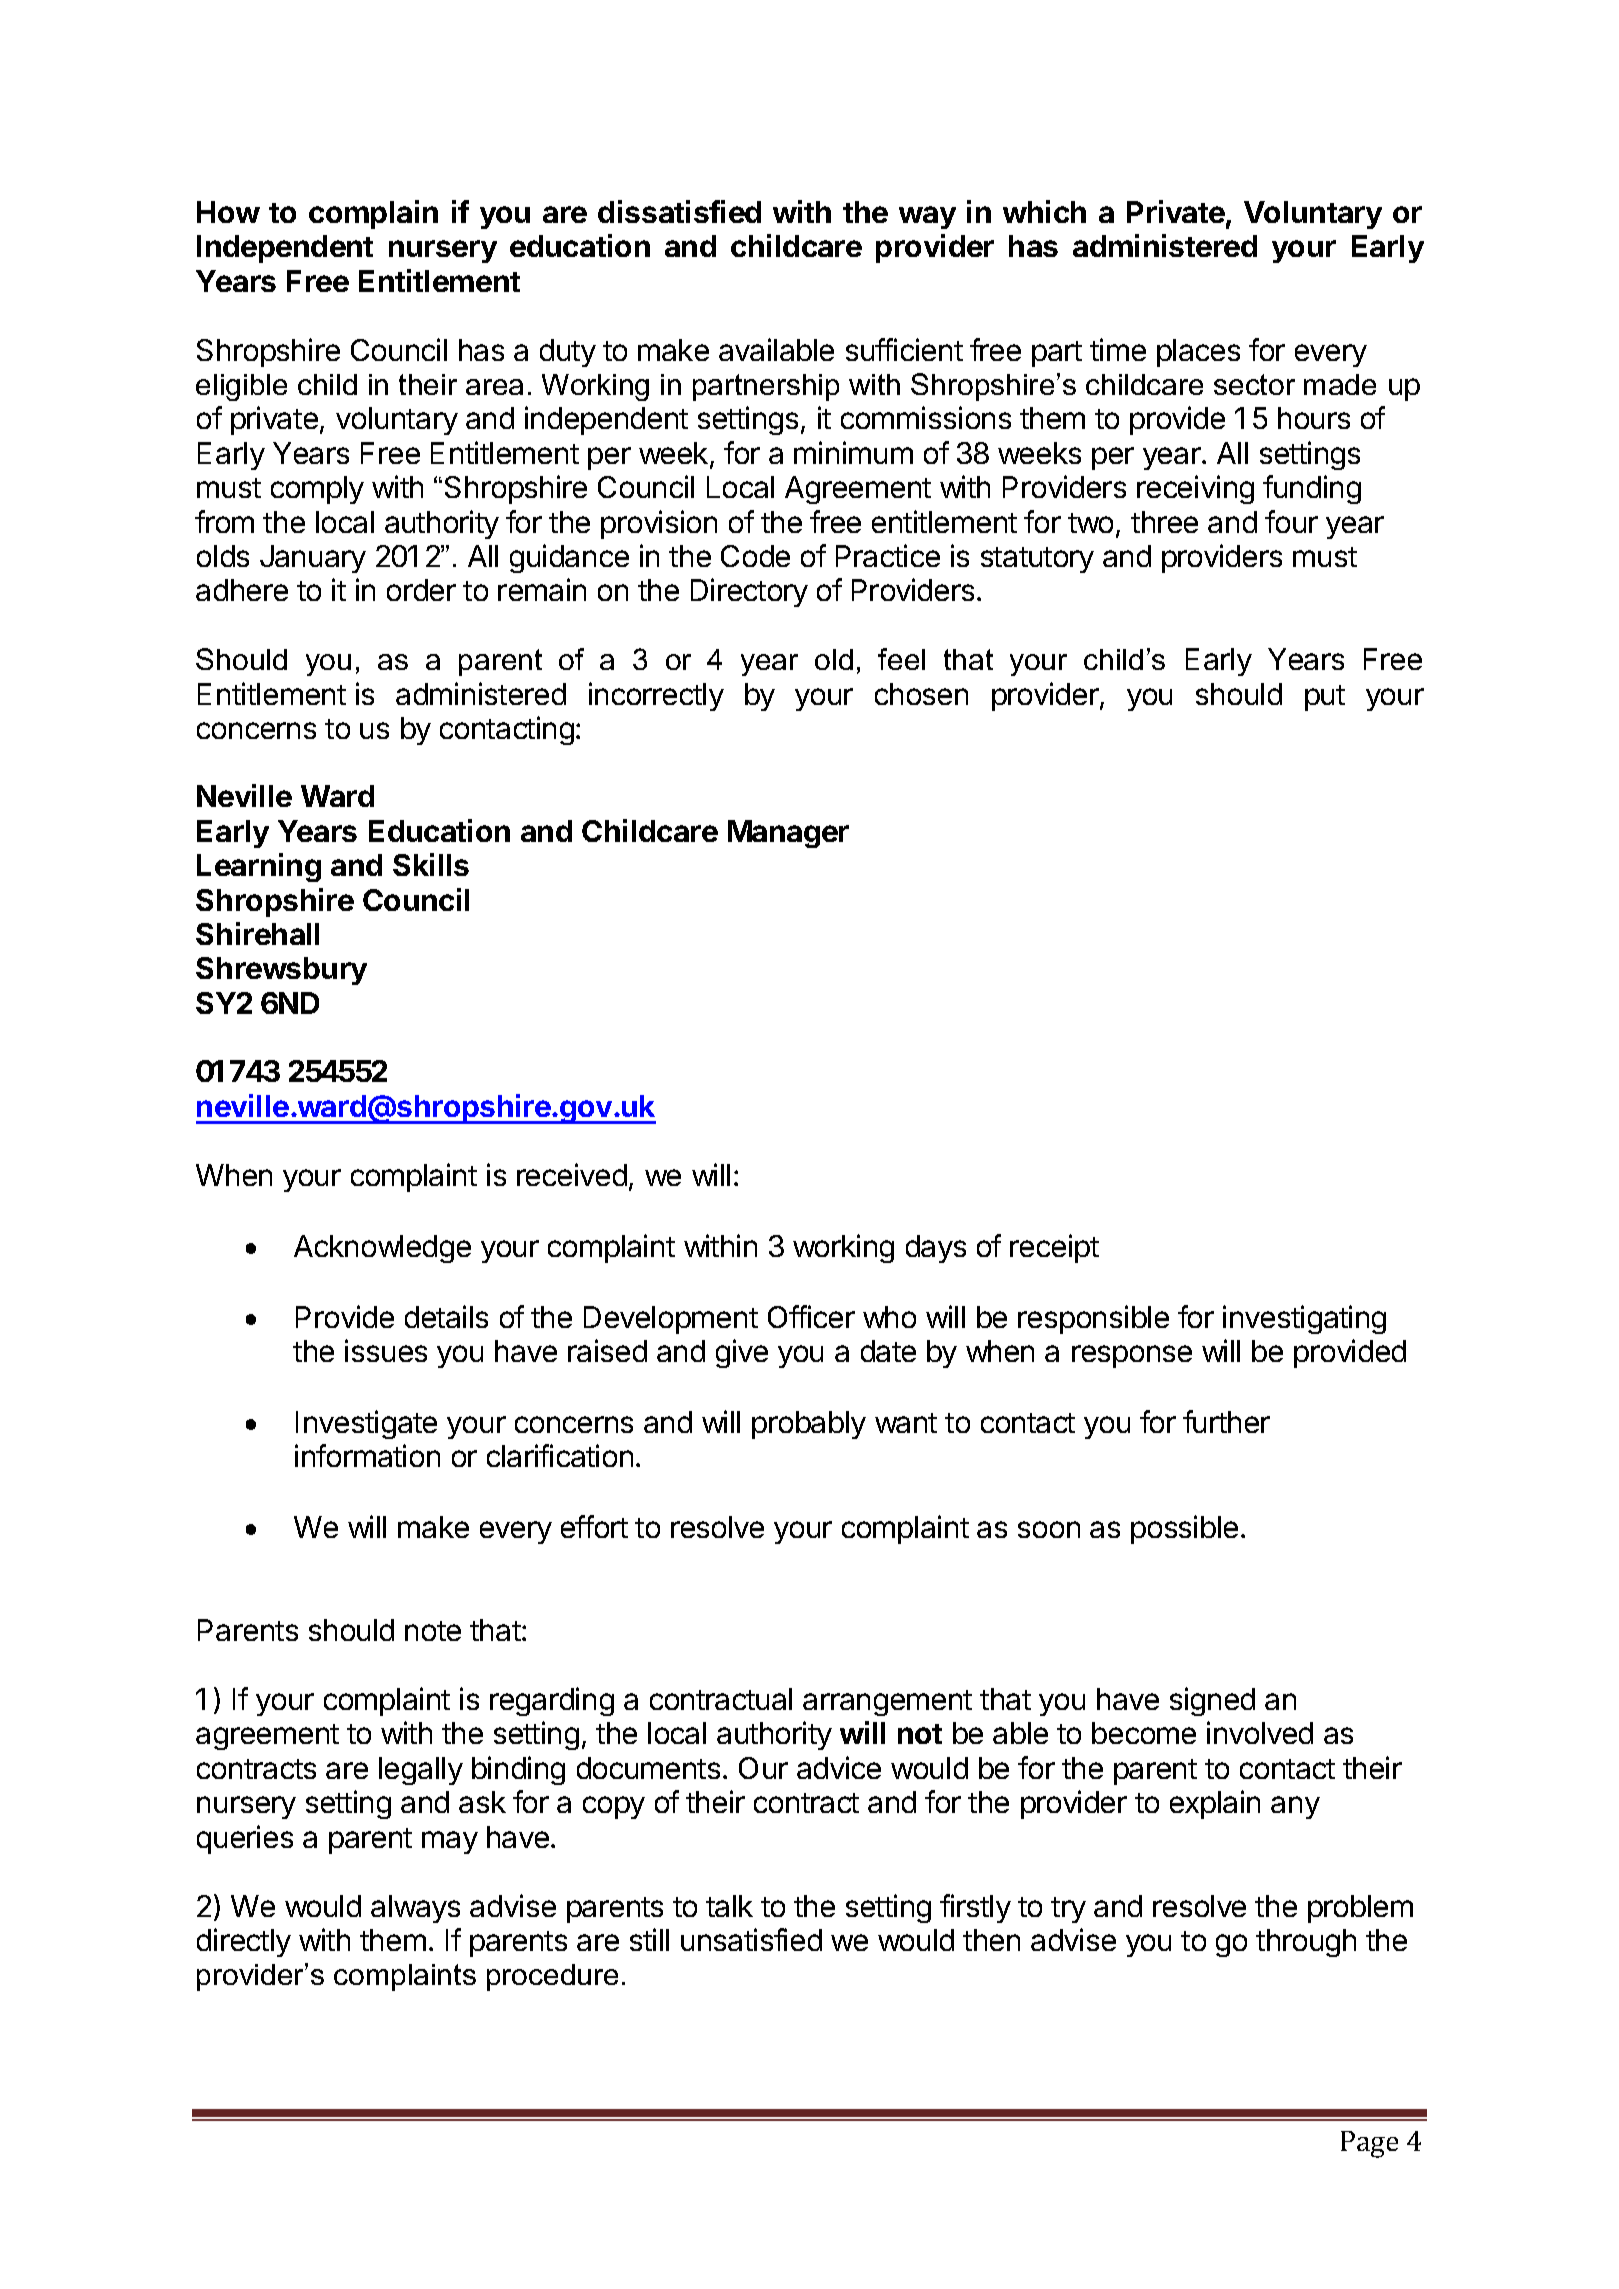 The image size is (1619, 2289). What do you see at coordinates (679, 211) in the screenshot?
I see `dissatisfied` at bounding box center [679, 211].
